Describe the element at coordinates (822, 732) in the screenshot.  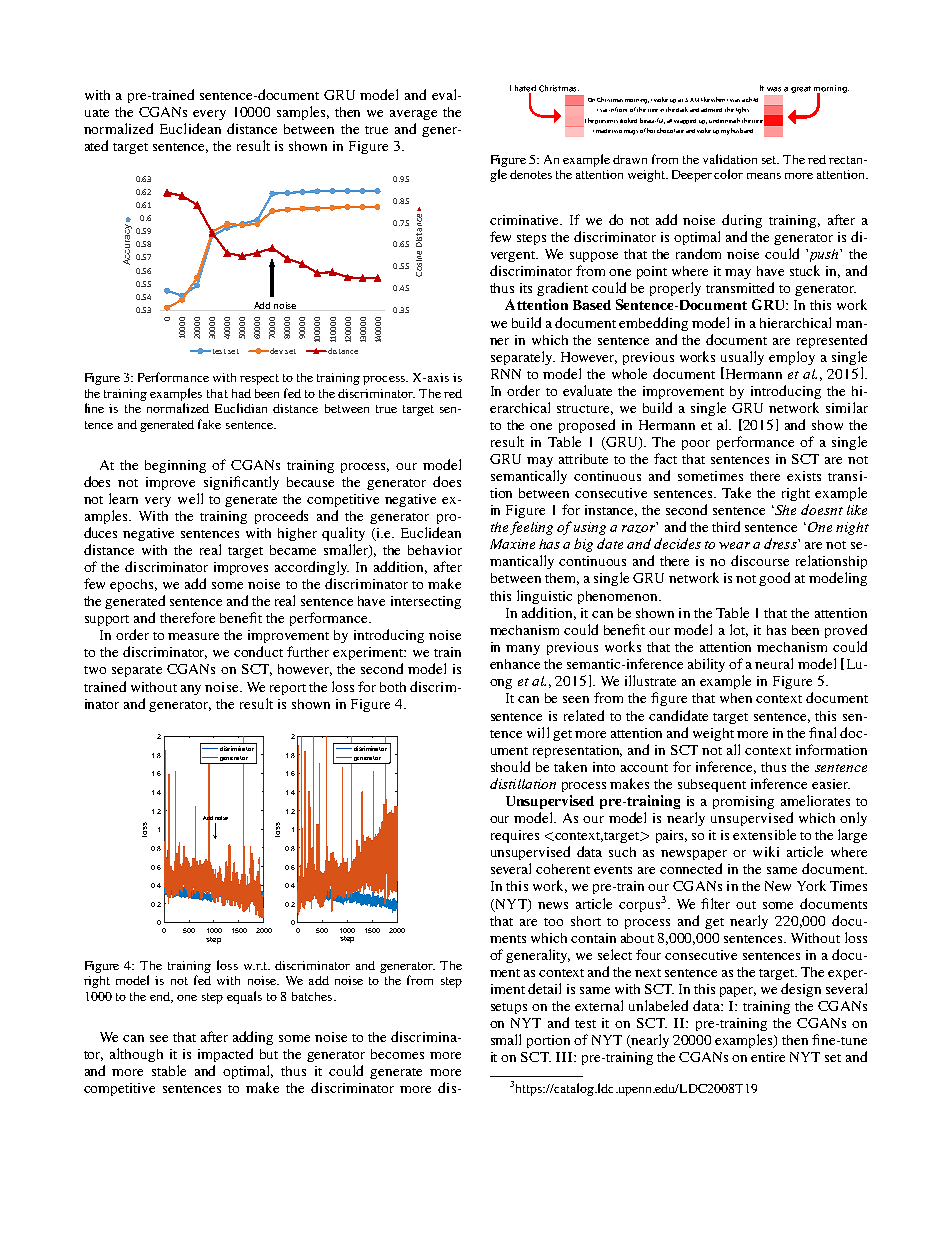
I see `final` at that location.
